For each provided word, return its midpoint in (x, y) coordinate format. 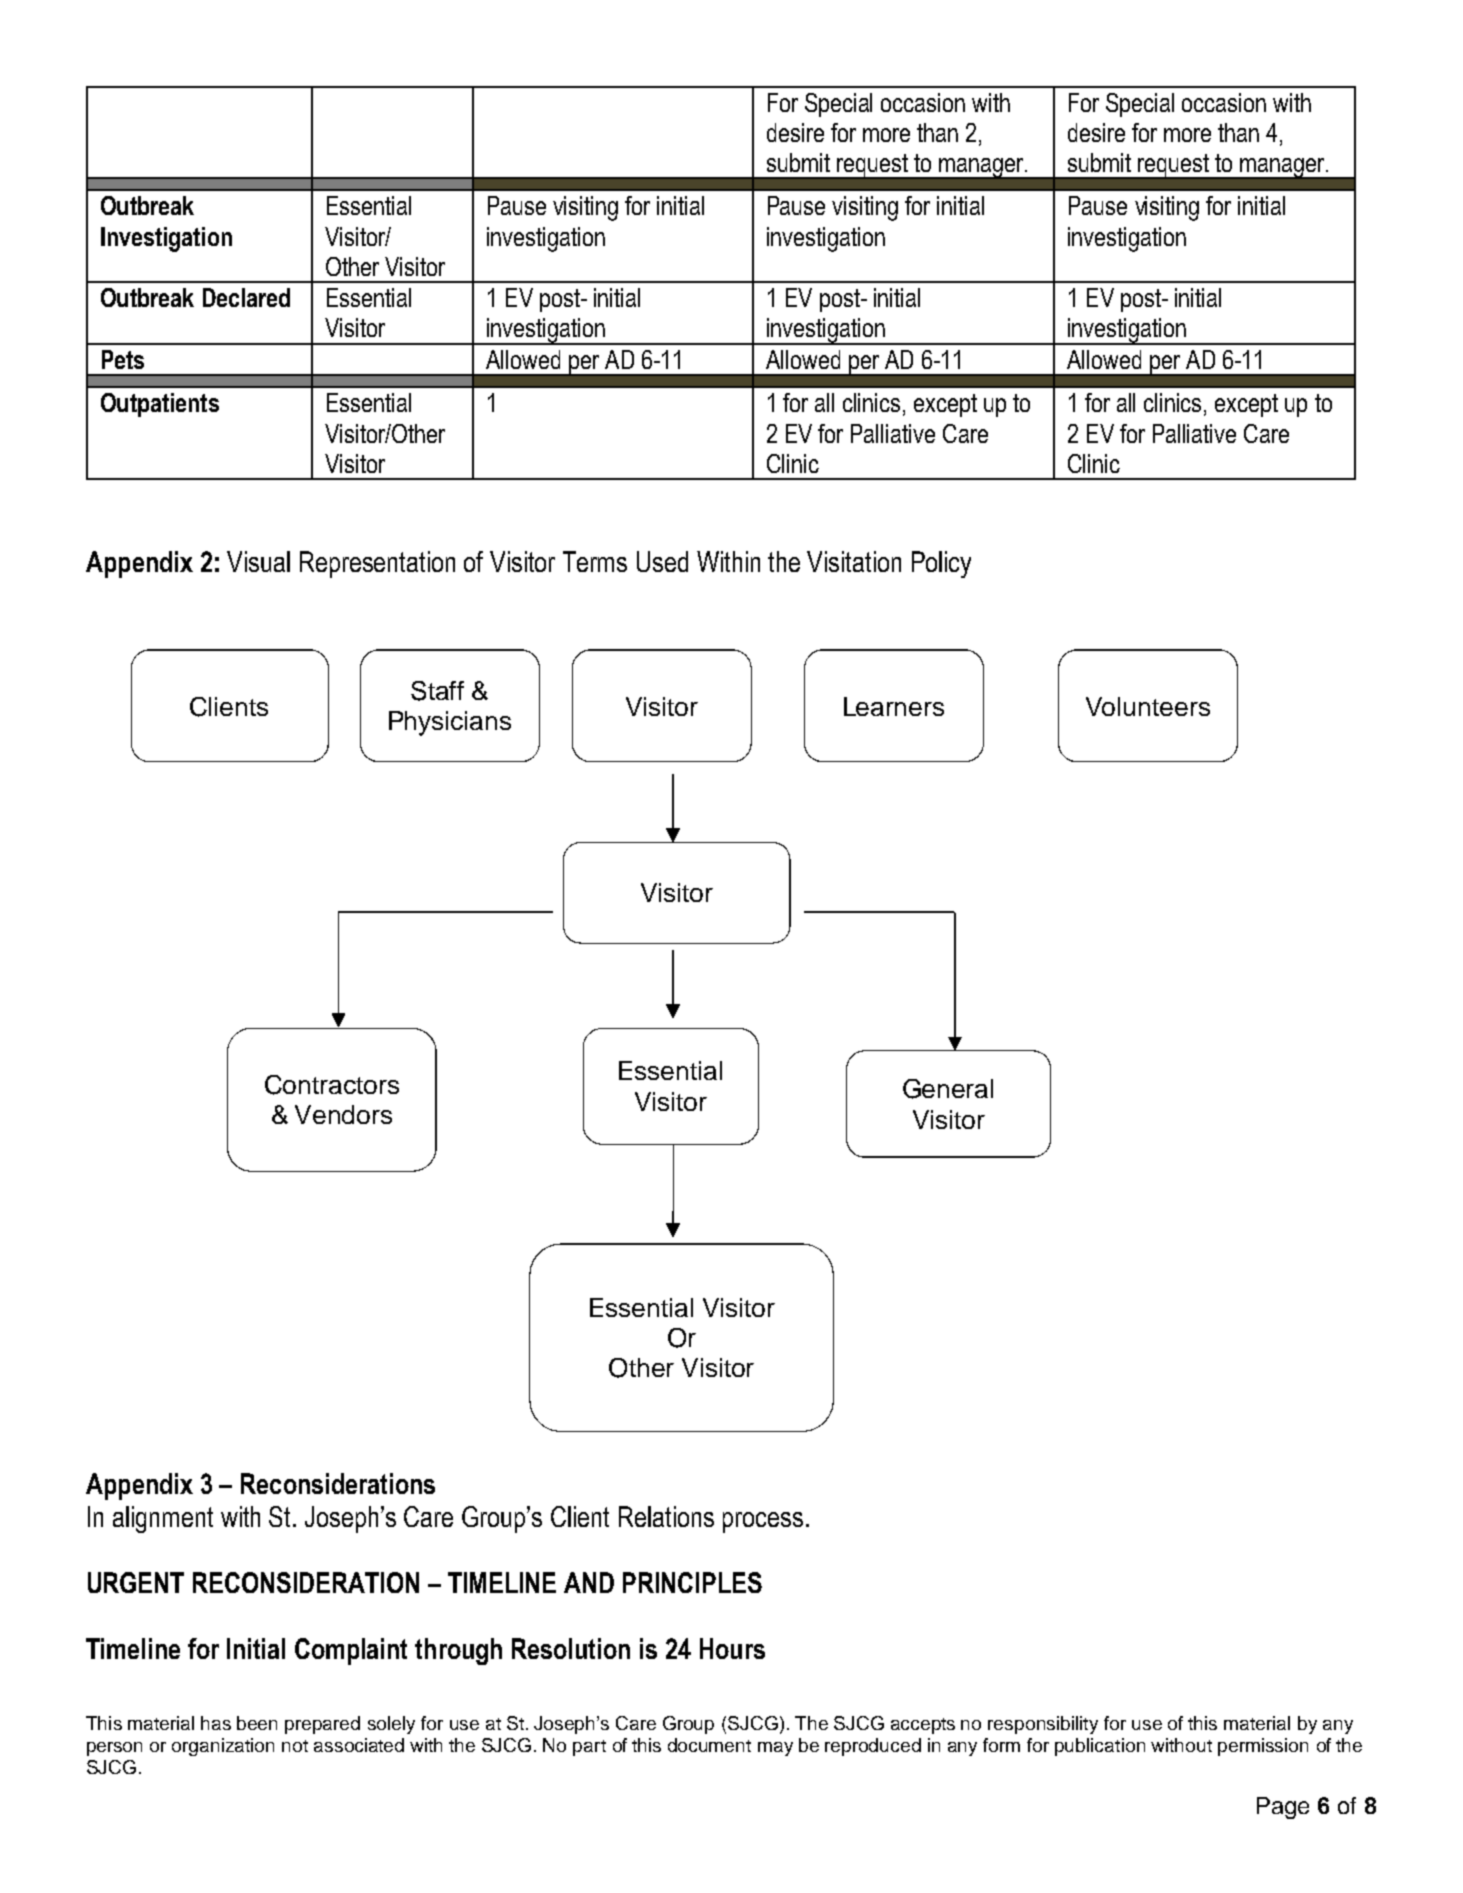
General (948, 1089)
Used (662, 561)
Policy (941, 564)
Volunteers (1148, 706)
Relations (666, 1516)
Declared (246, 297)
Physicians (450, 723)
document (709, 1745)
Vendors (343, 1114)
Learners (894, 706)
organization (223, 1747)
